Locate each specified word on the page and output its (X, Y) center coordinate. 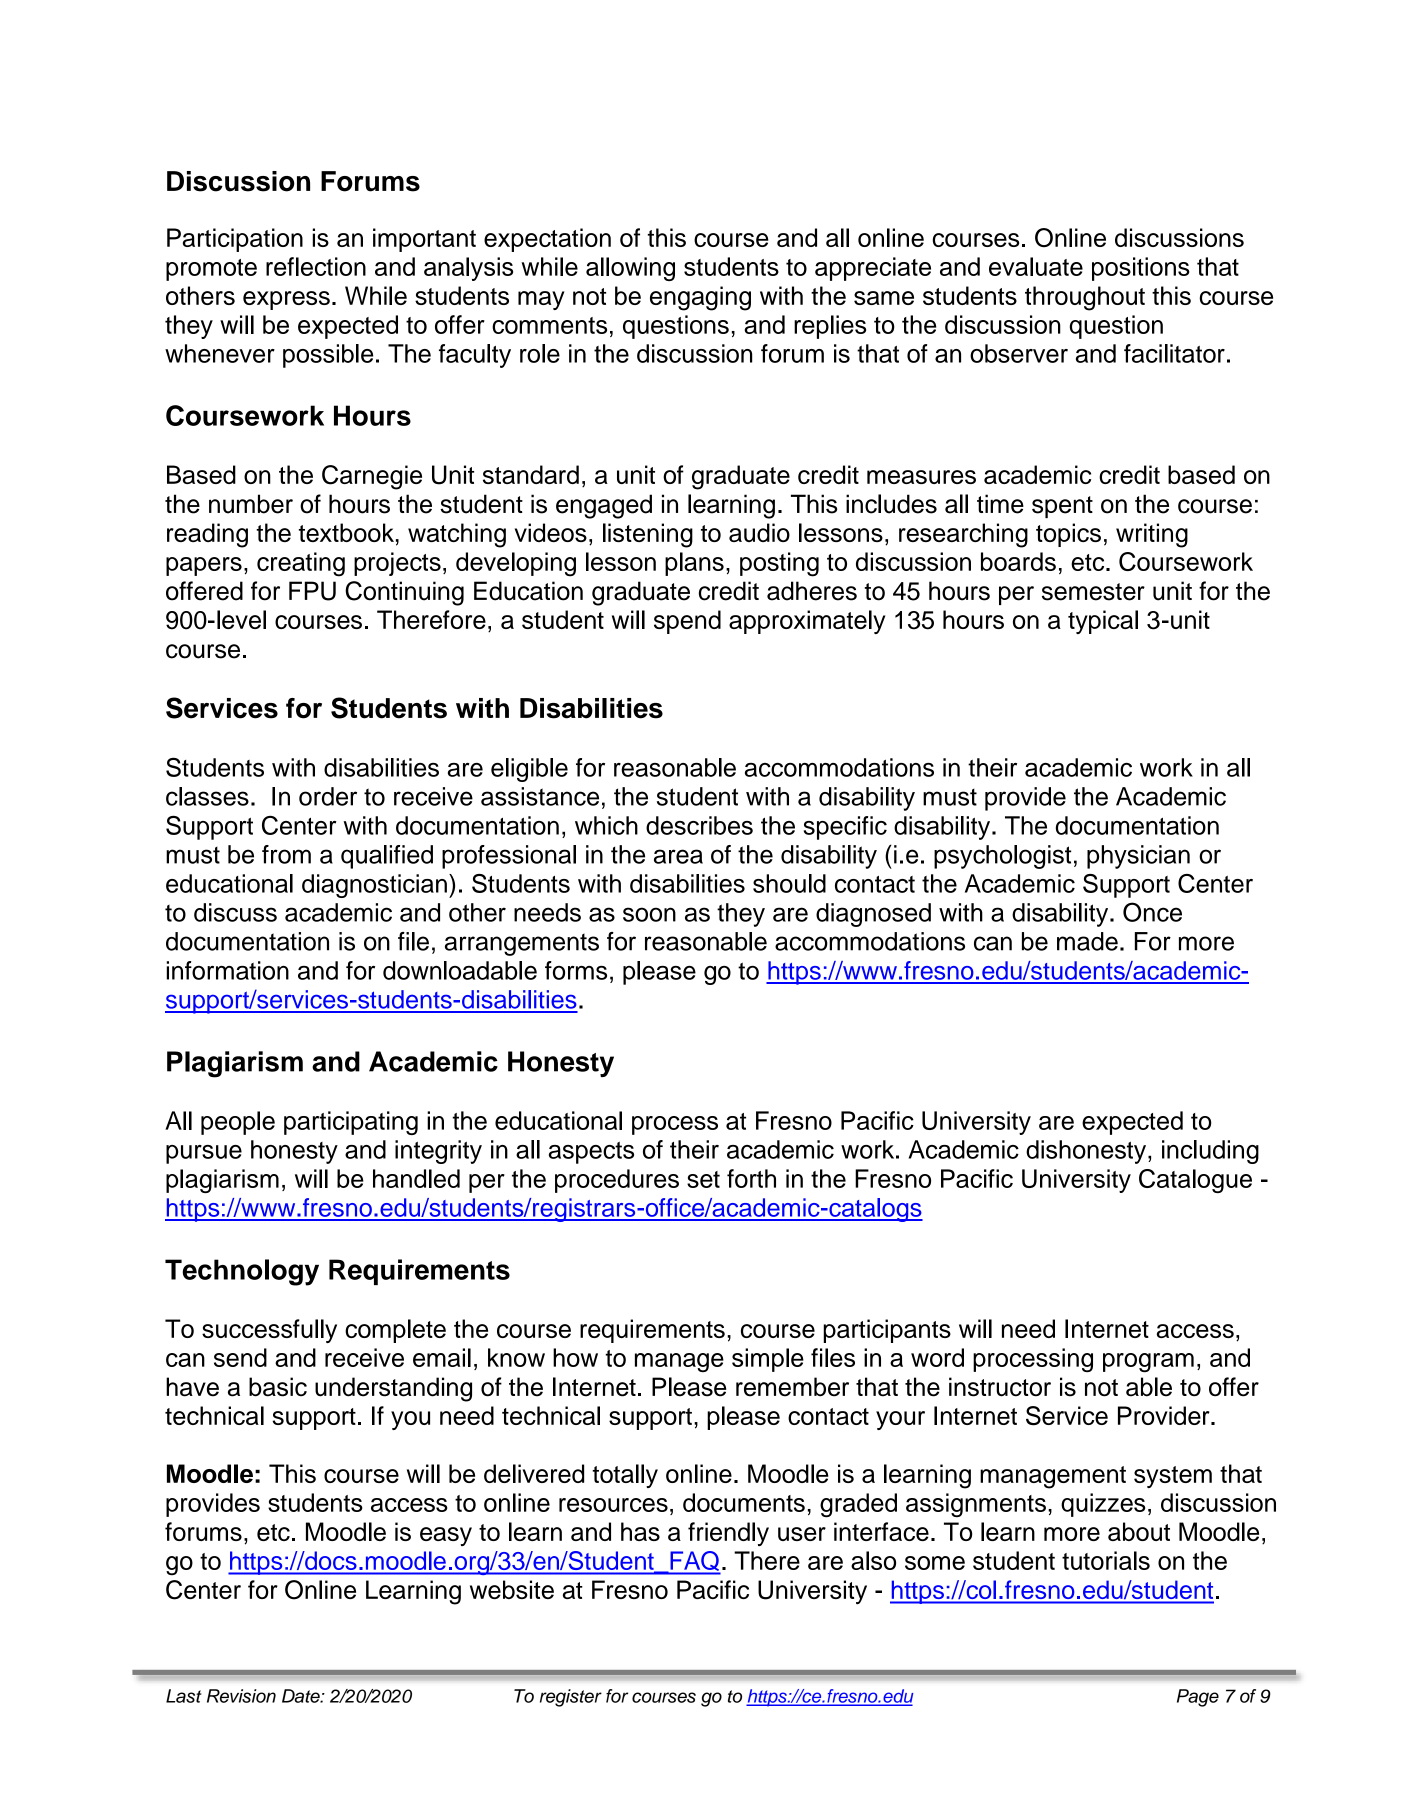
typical (1103, 622)
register (571, 1698)
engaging (700, 298)
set (703, 1179)
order (328, 796)
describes (699, 825)
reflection (316, 266)
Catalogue (1195, 1181)
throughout (1085, 298)
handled (416, 1178)
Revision (241, 1696)
